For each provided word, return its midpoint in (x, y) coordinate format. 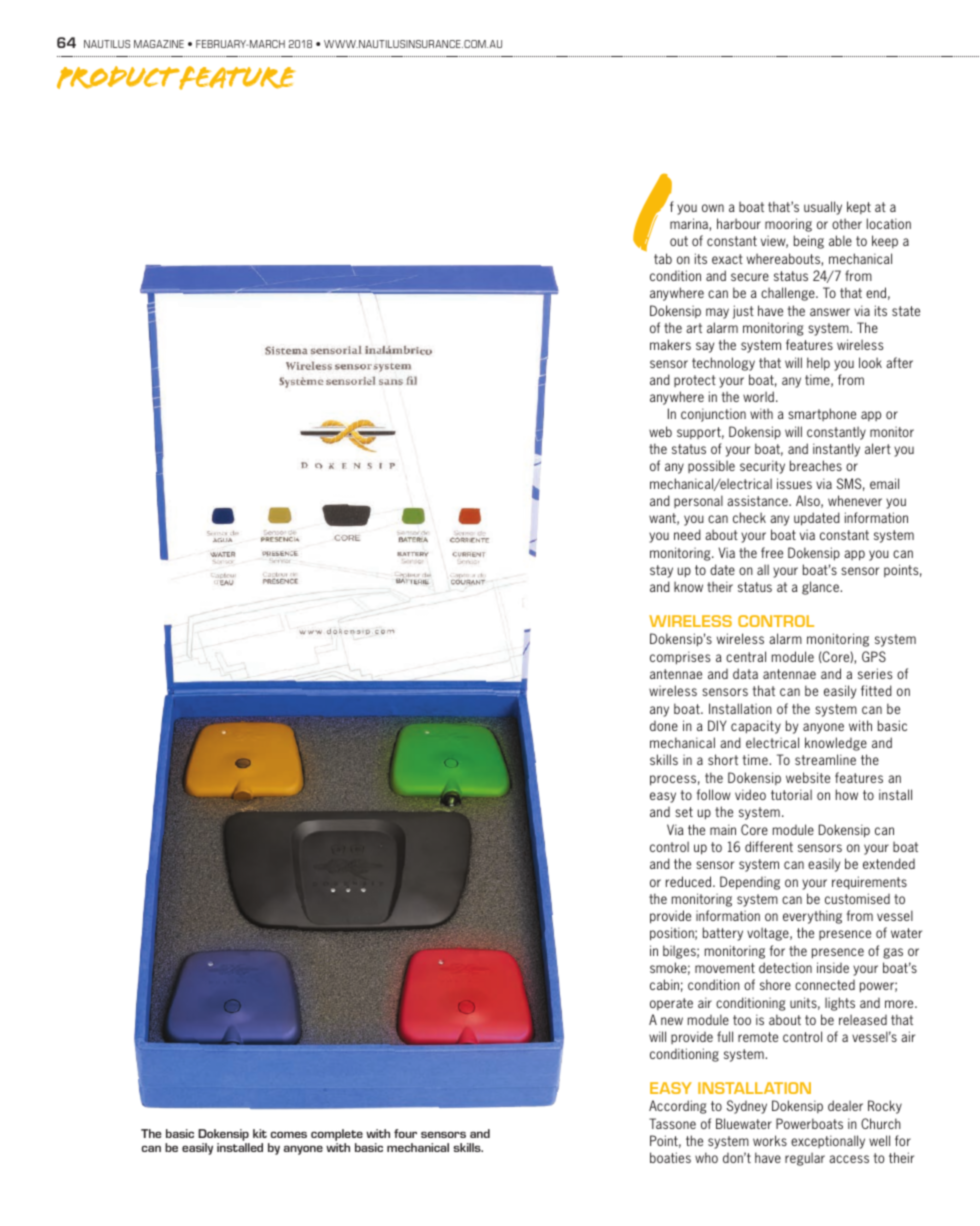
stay (661, 571)
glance (822, 588)
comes (289, 1134)
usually (823, 208)
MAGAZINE (159, 44)
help (818, 364)
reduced (690, 881)
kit (260, 1133)
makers (670, 344)
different (769, 846)
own (713, 208)
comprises (680, 658)
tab (663, 258)
